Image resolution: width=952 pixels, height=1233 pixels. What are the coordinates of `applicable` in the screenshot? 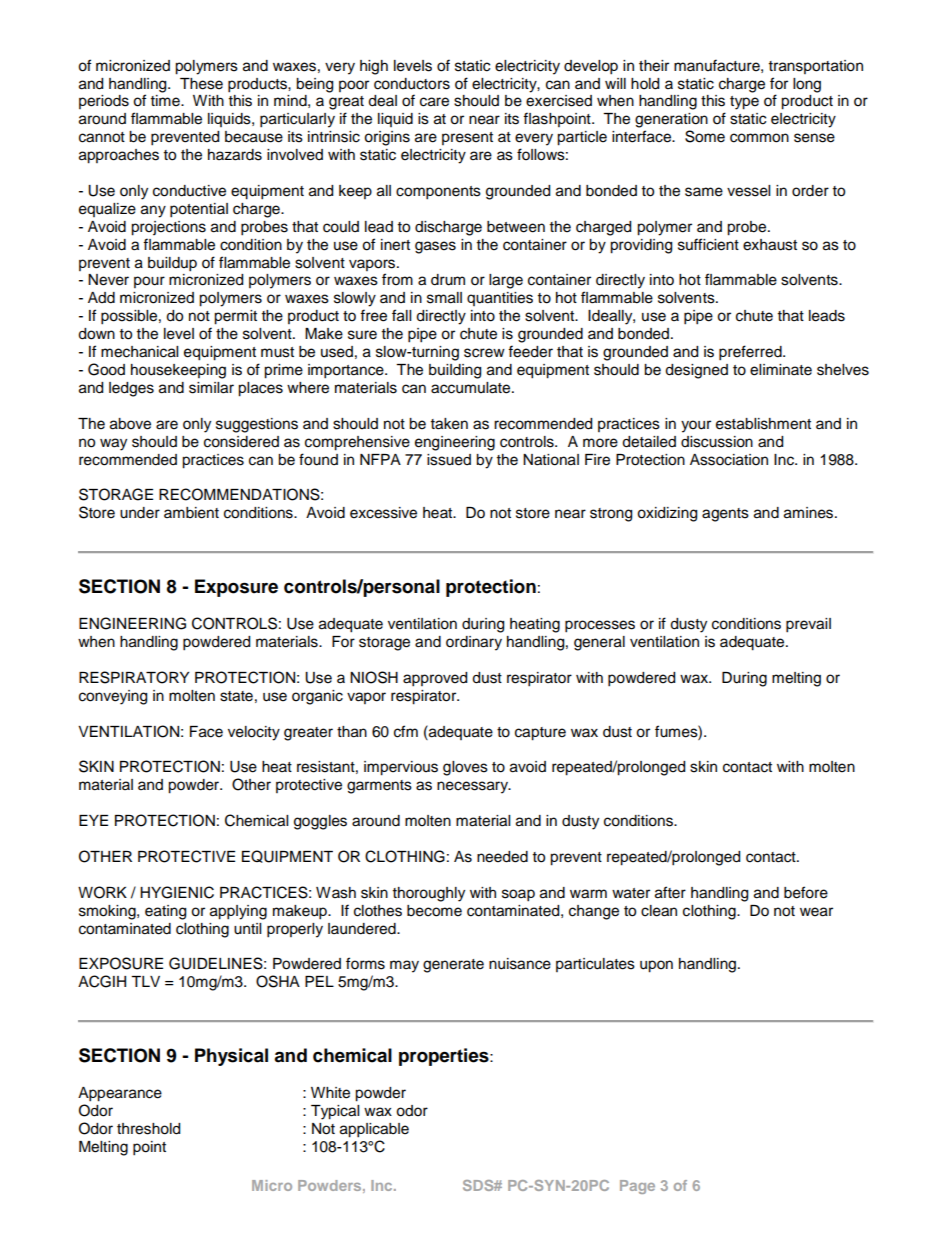 It's located at (374, 1130).
